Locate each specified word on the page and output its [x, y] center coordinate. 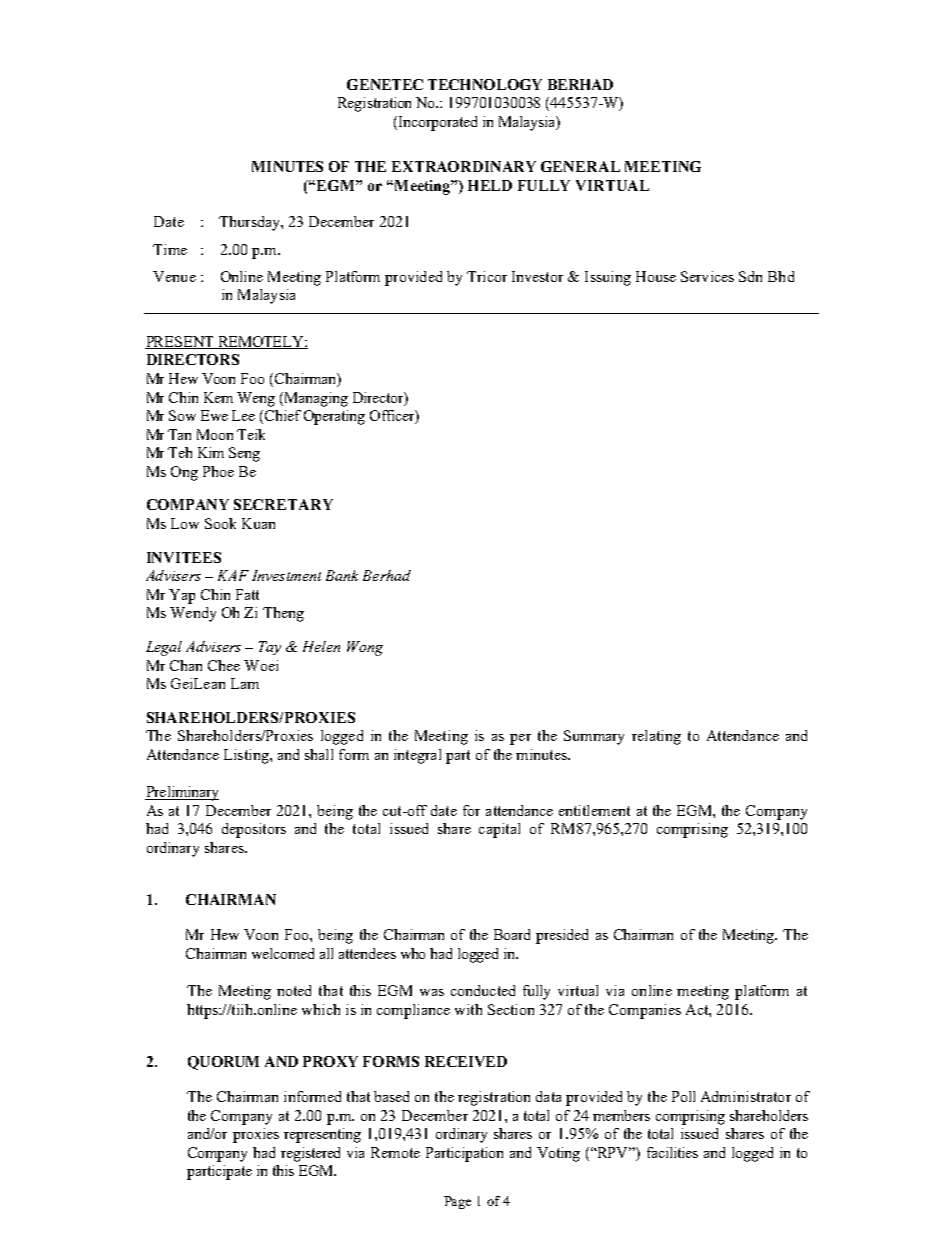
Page [457, 1202]
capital [499, 830]
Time [170, 249]
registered [310, 1154]
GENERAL [580, 166]
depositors [254, 830]
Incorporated [438, 123]
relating [656, 737]
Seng [244, 454]
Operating [334, 417]
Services [707, 276]
